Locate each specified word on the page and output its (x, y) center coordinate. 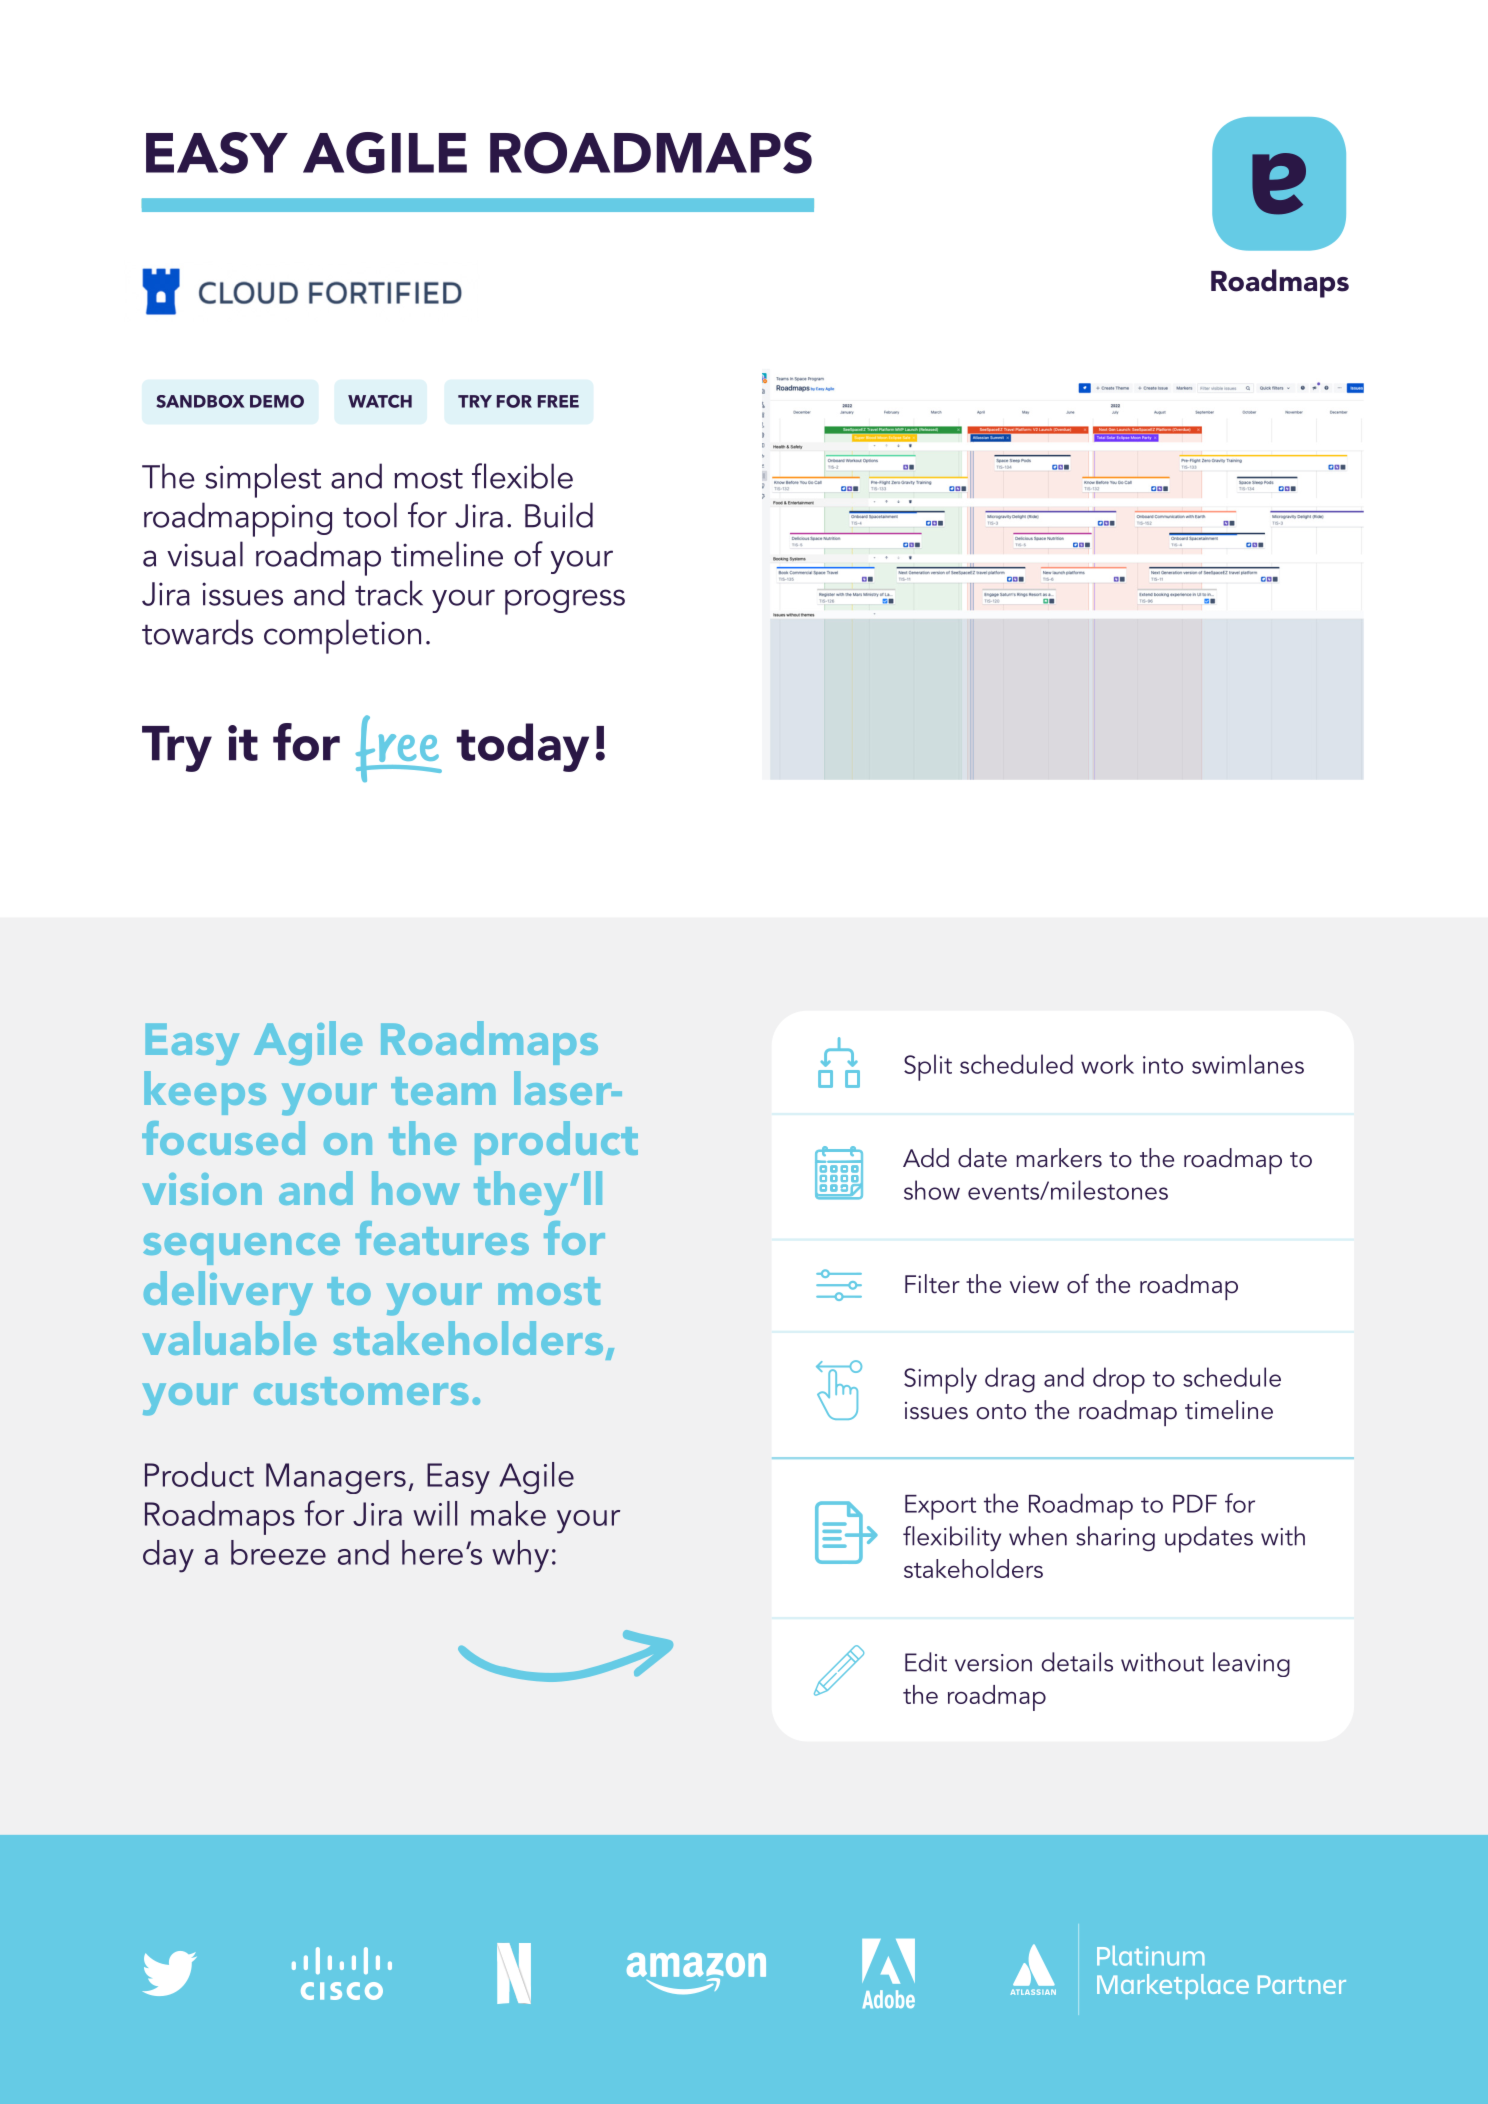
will (435, 1513)
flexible (522, 476)
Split (928, 1067)
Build (559, 515)
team (443, 1091)
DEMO (277, 401)
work (1107, 1064)
